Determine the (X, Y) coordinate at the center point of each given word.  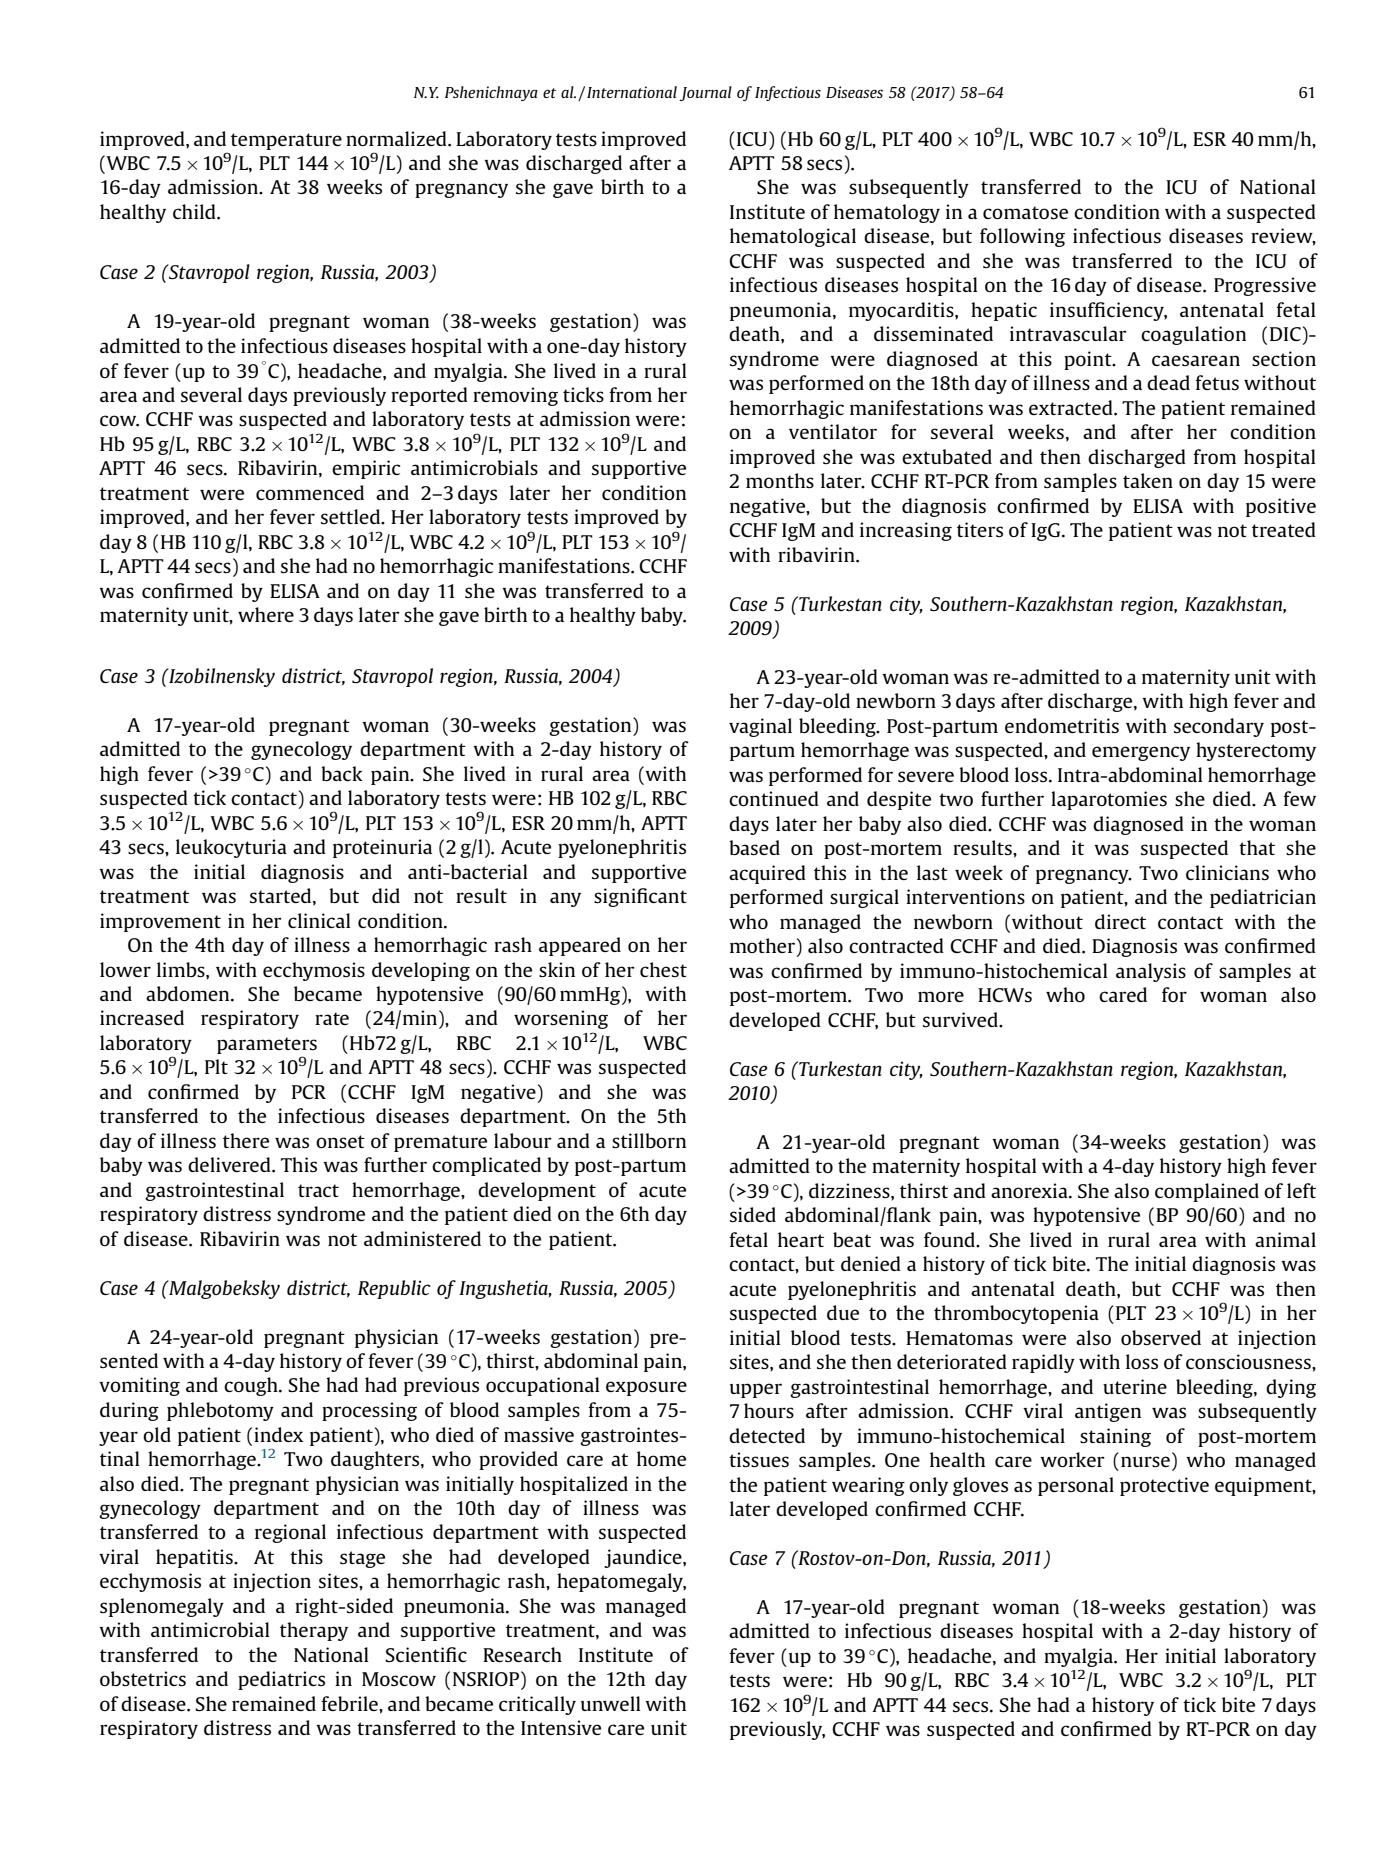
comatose (1025, 212)
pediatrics (281, 1680)
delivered (230, 1164)
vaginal (760, 727)
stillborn (649, 1140)
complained (1207, 1192)
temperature (286, 141)
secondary (1219, 727)
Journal (705, 93)
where (266, 614)
